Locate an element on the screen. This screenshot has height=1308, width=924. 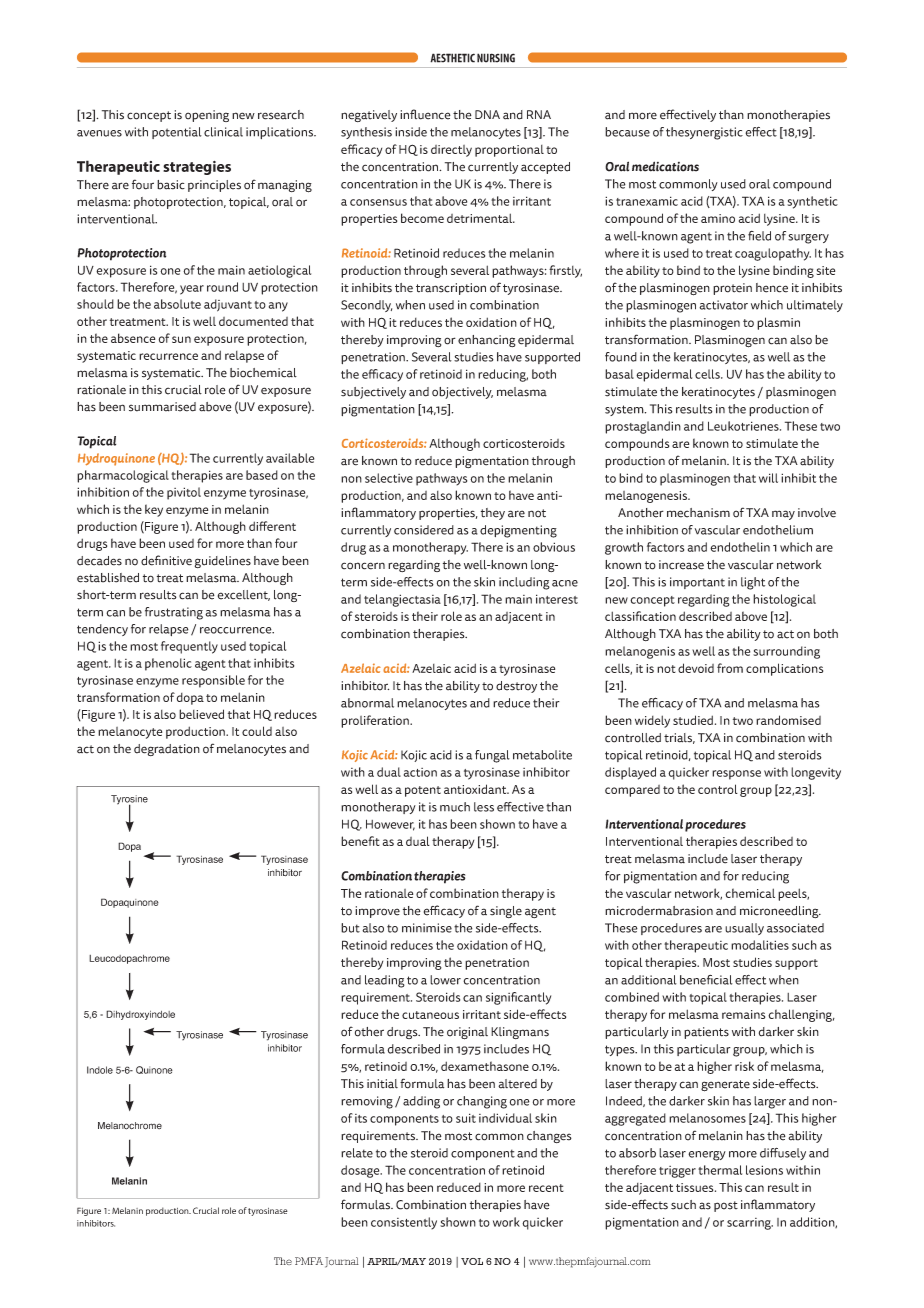
from is located at coordinates (730, 668).
